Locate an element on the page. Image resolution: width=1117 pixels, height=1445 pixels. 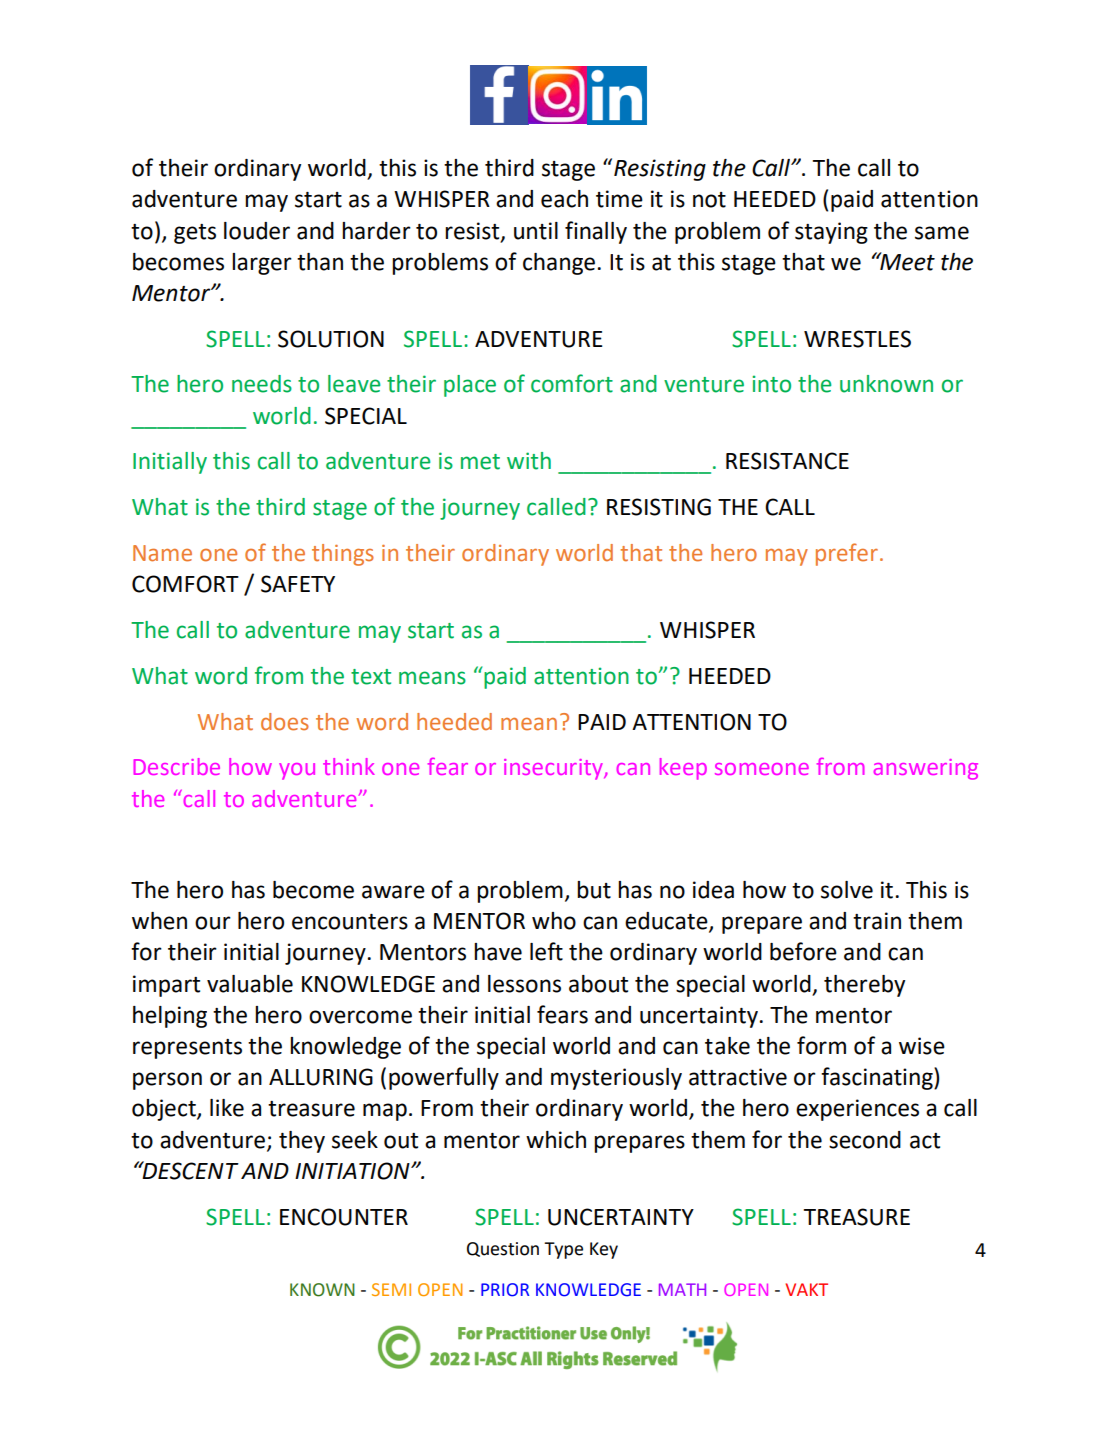
prefer is located at coordinates (847, 554).
